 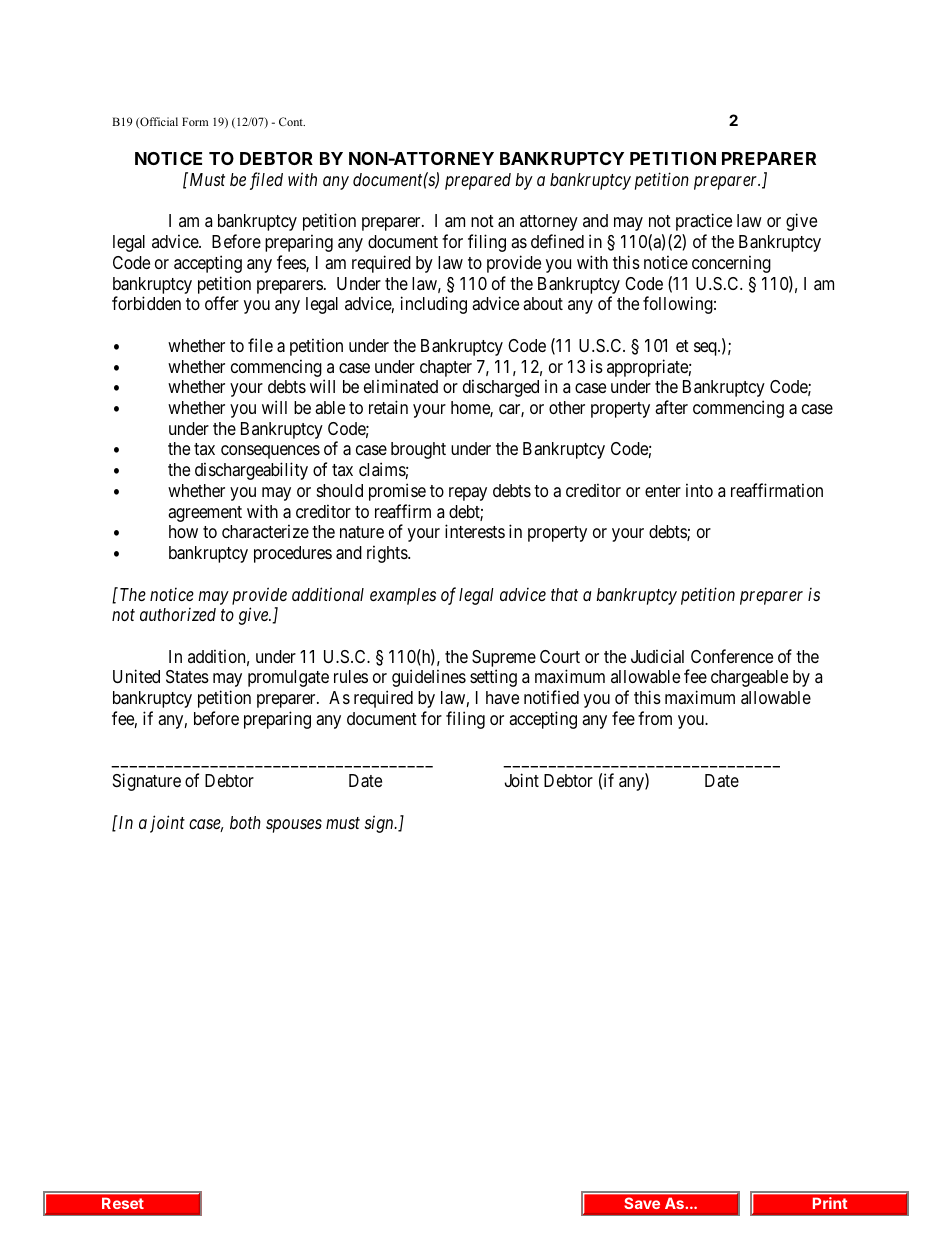 I want to click on how, so click(x=183, y=531).
